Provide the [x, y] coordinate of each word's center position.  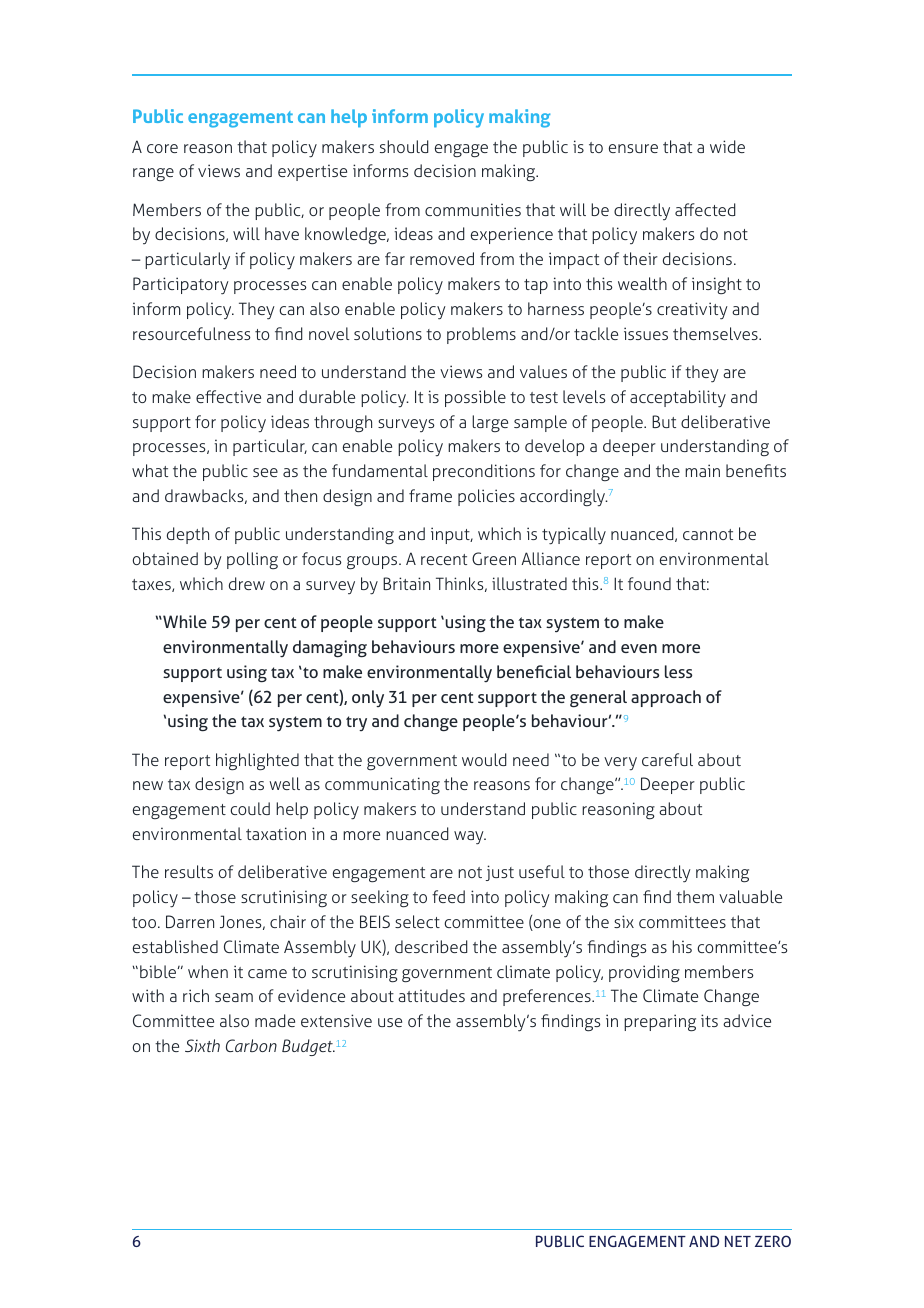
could [250, 808]
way [470, 838]
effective [228, 396]
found [649, 583]
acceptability [678, 399]
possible [475, 398]
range [153, 174]
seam [234, 997]
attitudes [431, 995]
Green [494, 558]
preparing [660, 1023]
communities [473, 209]
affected [705, 209]
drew [247, 583]
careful [667, 759]
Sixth [202, 1045]
